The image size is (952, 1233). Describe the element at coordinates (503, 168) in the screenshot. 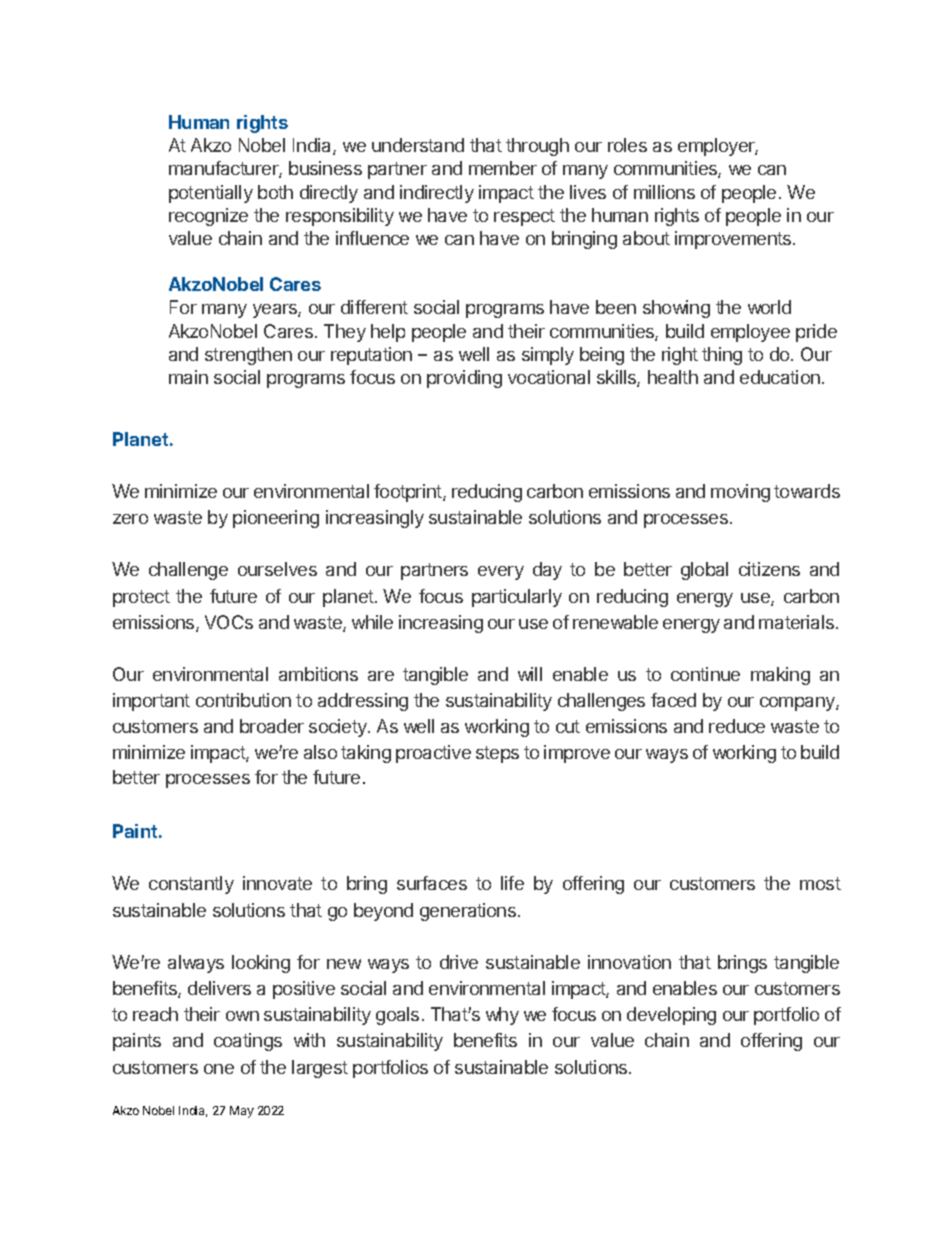

I see `member` at that location.
